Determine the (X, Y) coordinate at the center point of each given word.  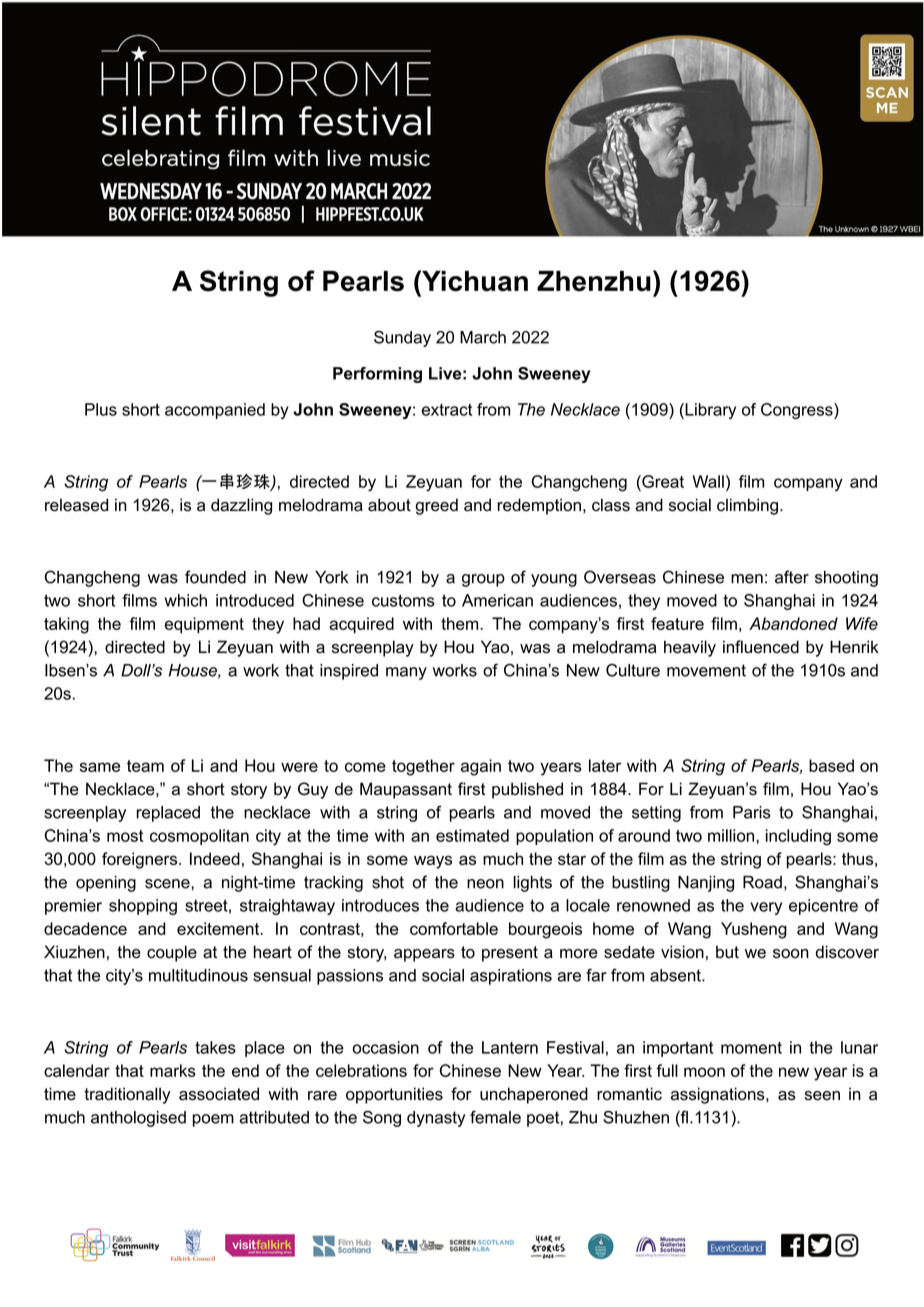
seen (822, 1096)
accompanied (215, 411)
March (483, 337)
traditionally (127, 1095)
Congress (798, 411)
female (495, 1117)
